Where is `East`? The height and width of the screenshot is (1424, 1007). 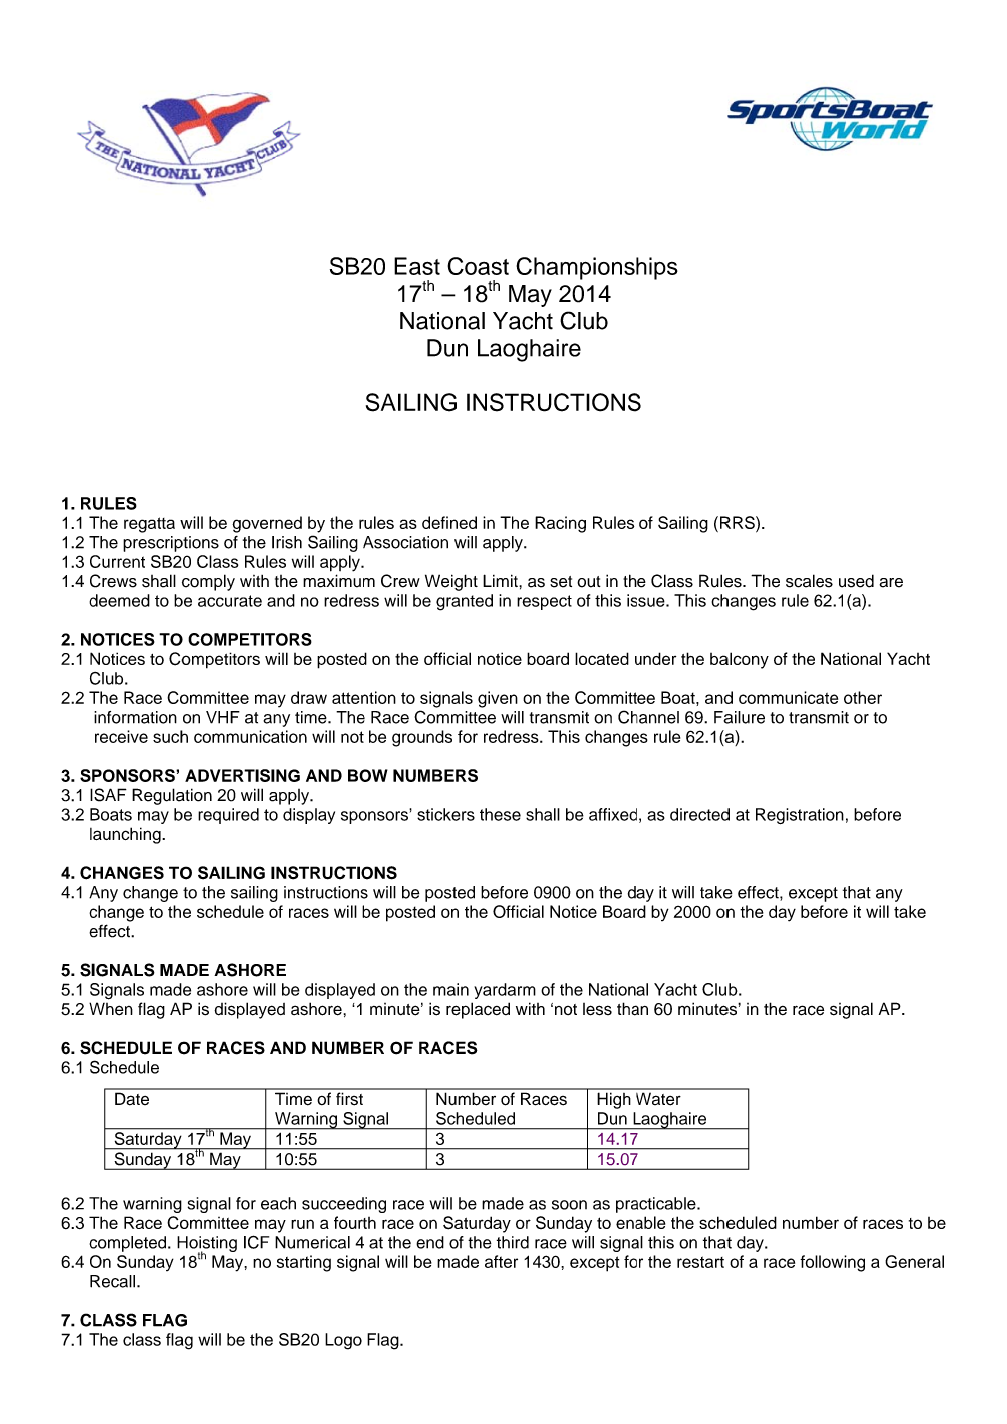
East is located at coordinates (417, 266).
